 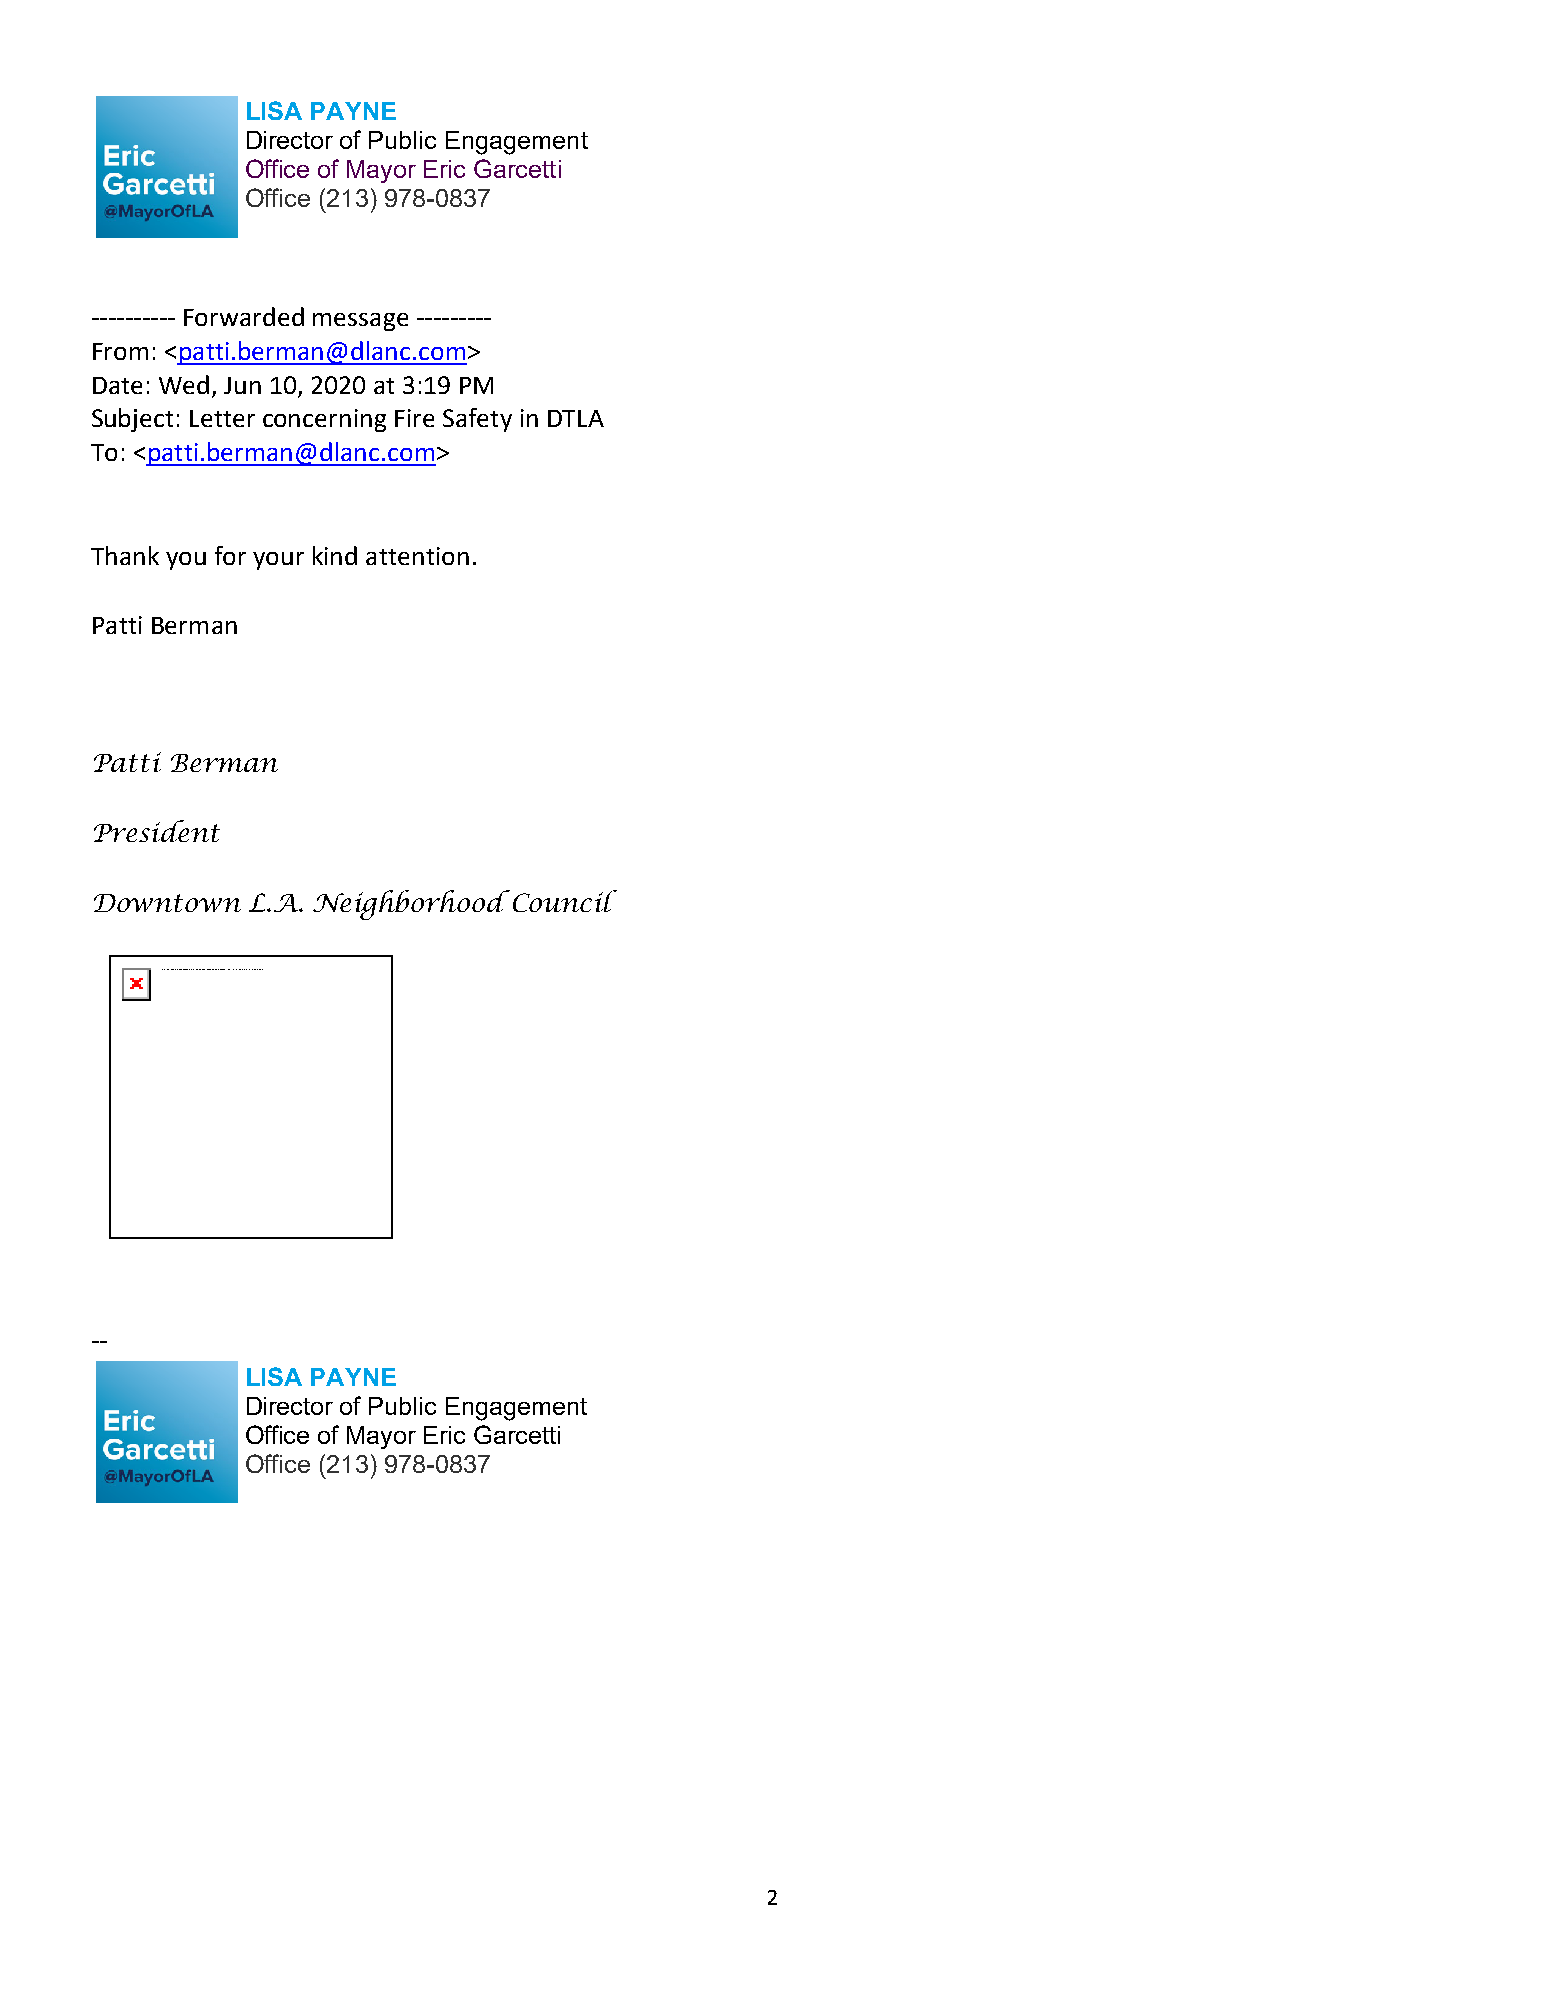 I want to click on Safety, so click(x=477, y=420).
